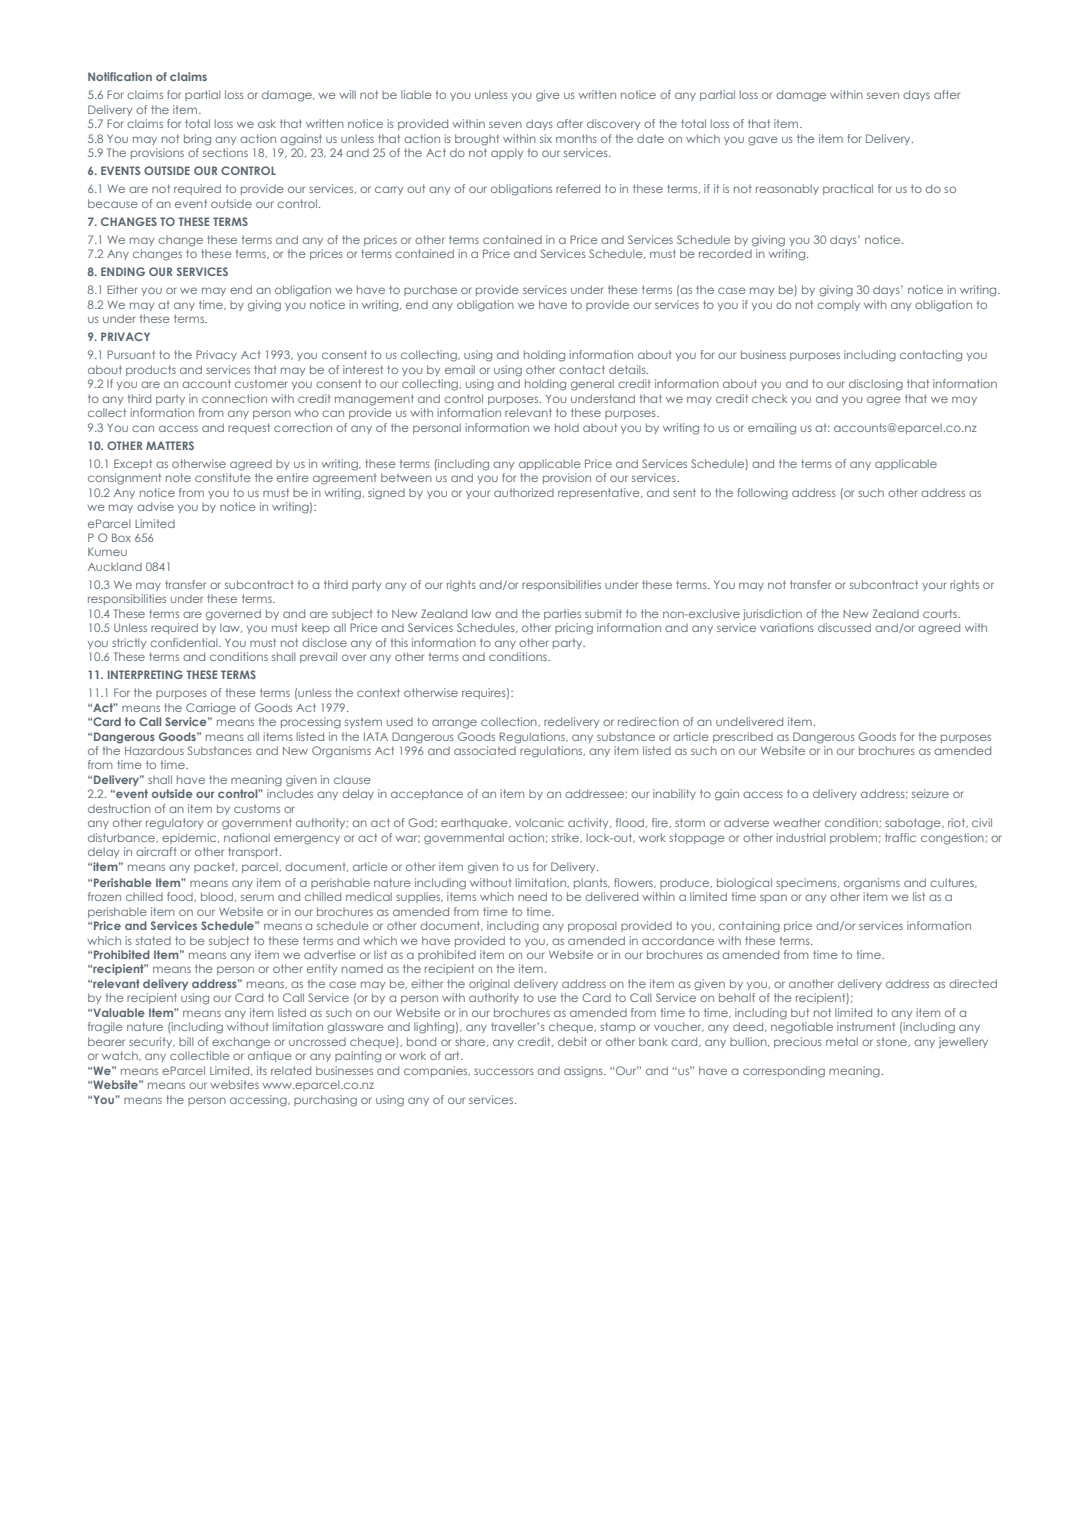 Image resolution: width=1079 pixels, height=1526 pixels. What do you see at coordinates (504, 1071) in the screenshot?
I see `successors` at bounding box center [504, 1071].
